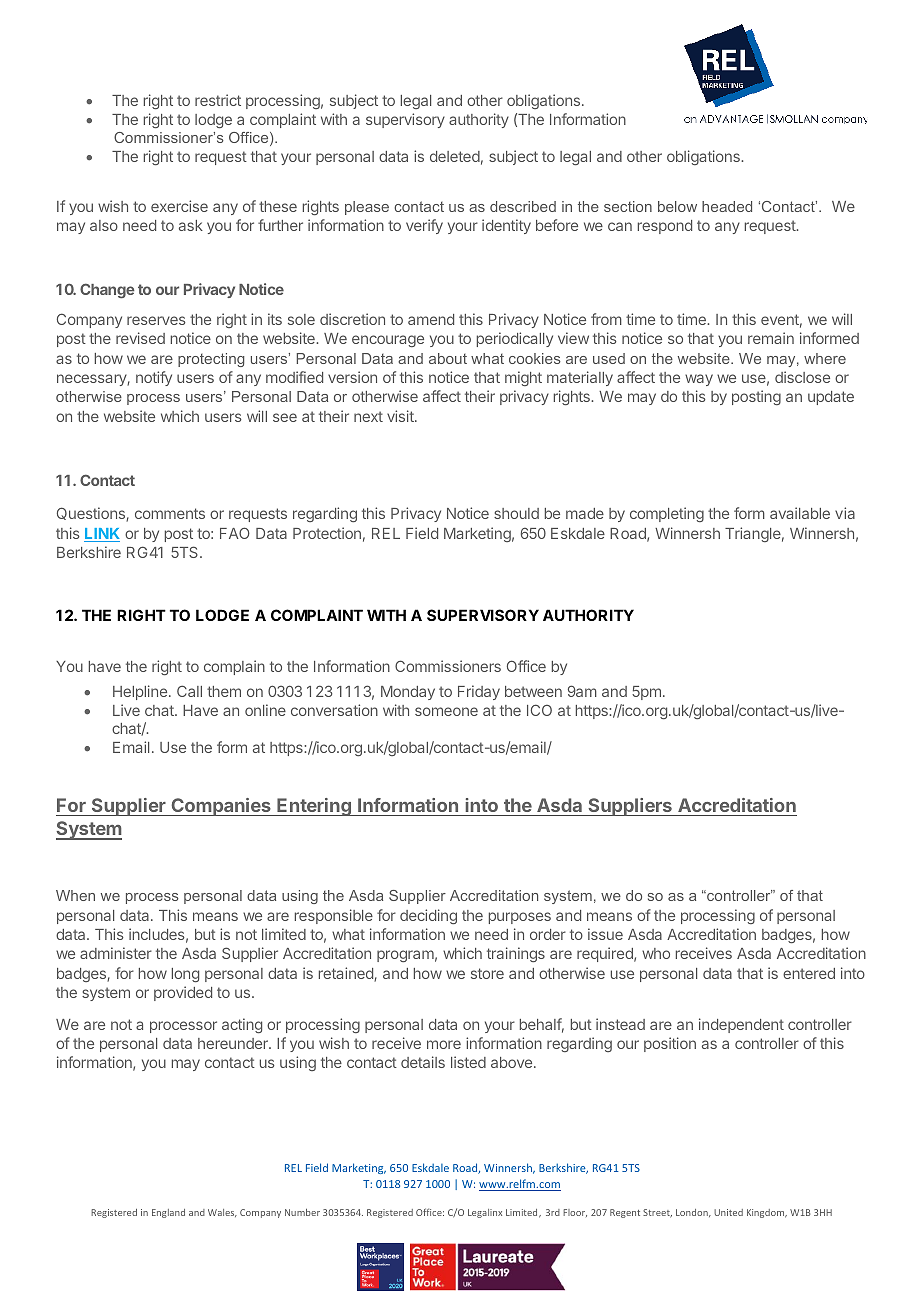 This image has width=924, height=1308. I want to click on England, so click(168, 1213).
